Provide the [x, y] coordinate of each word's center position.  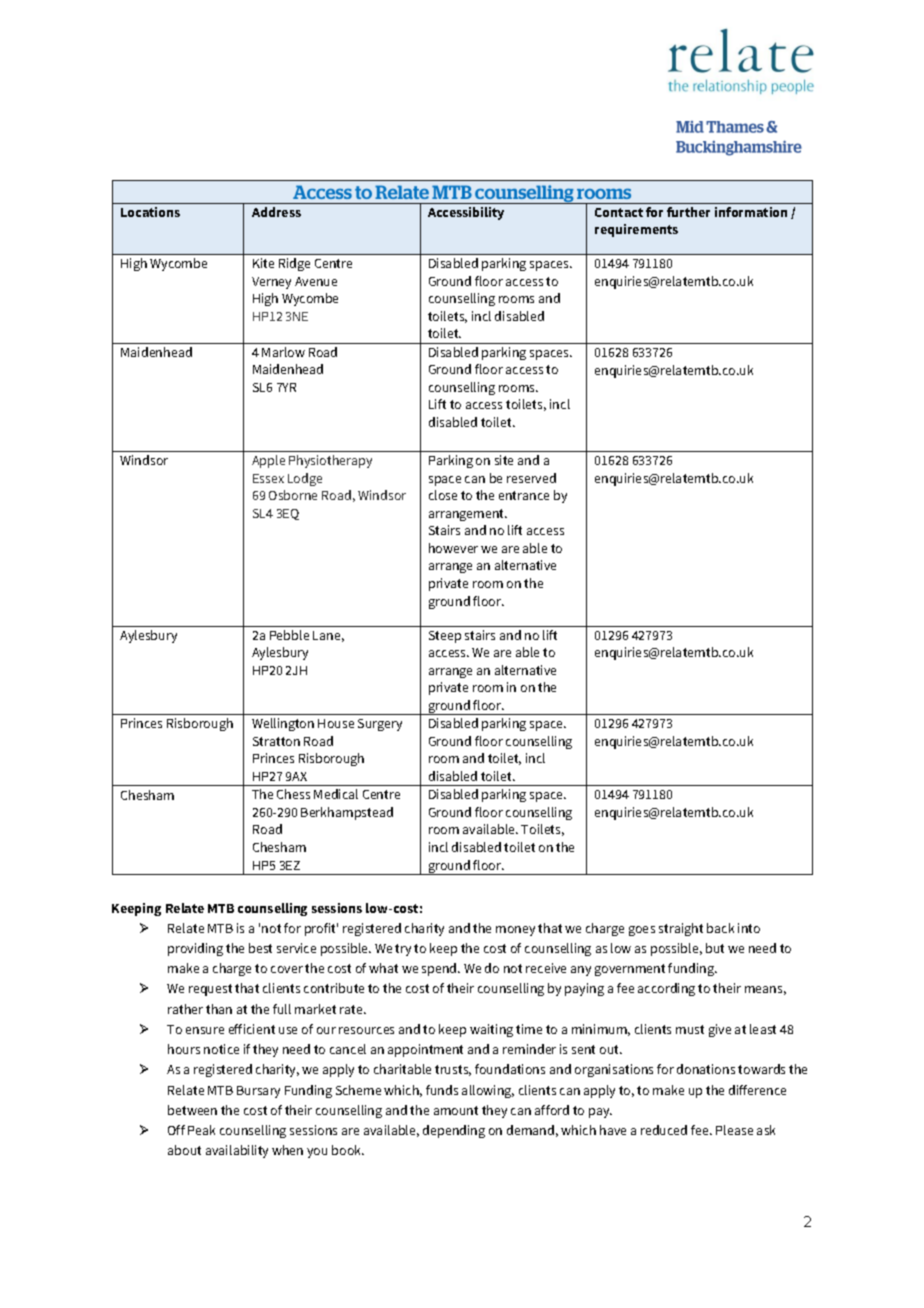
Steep [445, 637]
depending [454, 1131]
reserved [531, 478]
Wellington [283, 724]
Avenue [316, 281]
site [504, 460]
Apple [268, 461]
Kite [263, 263]
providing [195, 949]
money [515, 931]
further [688, 212]
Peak [201, 1130]
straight [681, 929]
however [453, 548]
